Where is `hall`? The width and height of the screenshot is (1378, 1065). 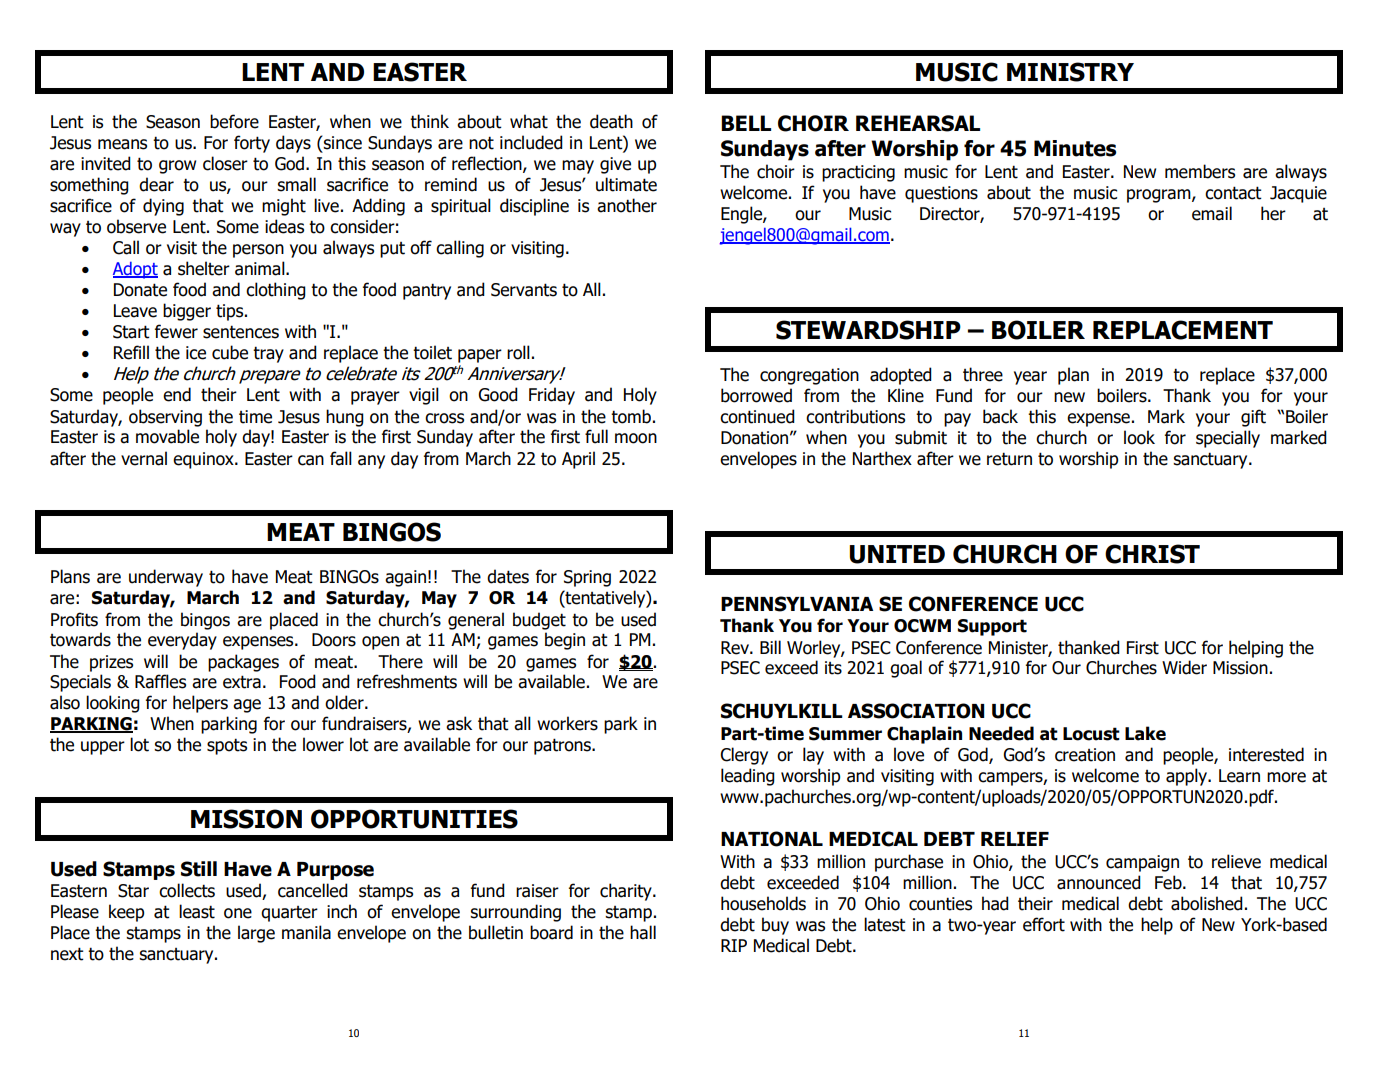 hall is located at coordinates (643, 932).
